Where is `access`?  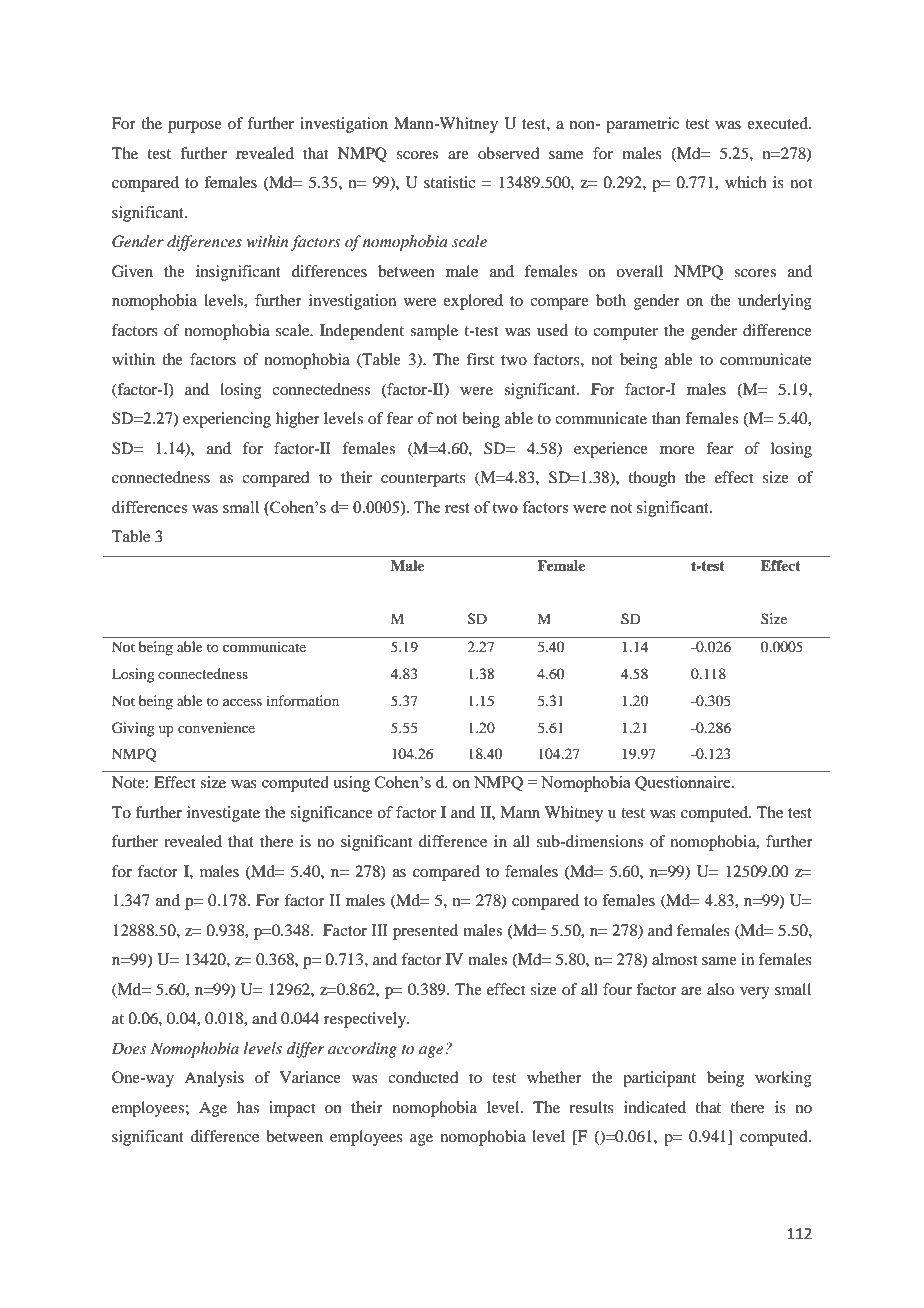
access is located at coordinates (242, 702).
